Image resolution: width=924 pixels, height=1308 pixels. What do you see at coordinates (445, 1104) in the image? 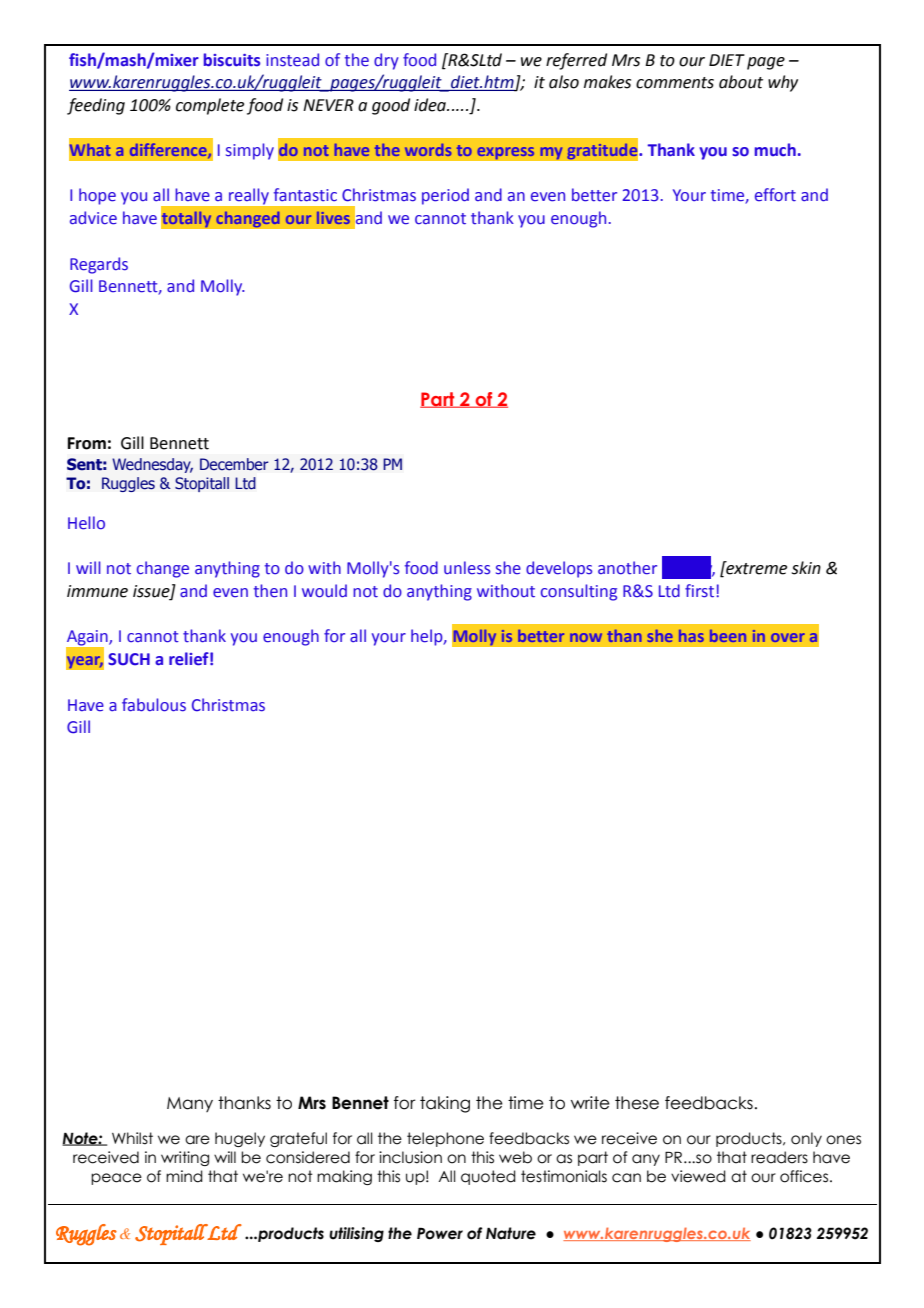
I see `taking` at bounding box center [445, 1104].
